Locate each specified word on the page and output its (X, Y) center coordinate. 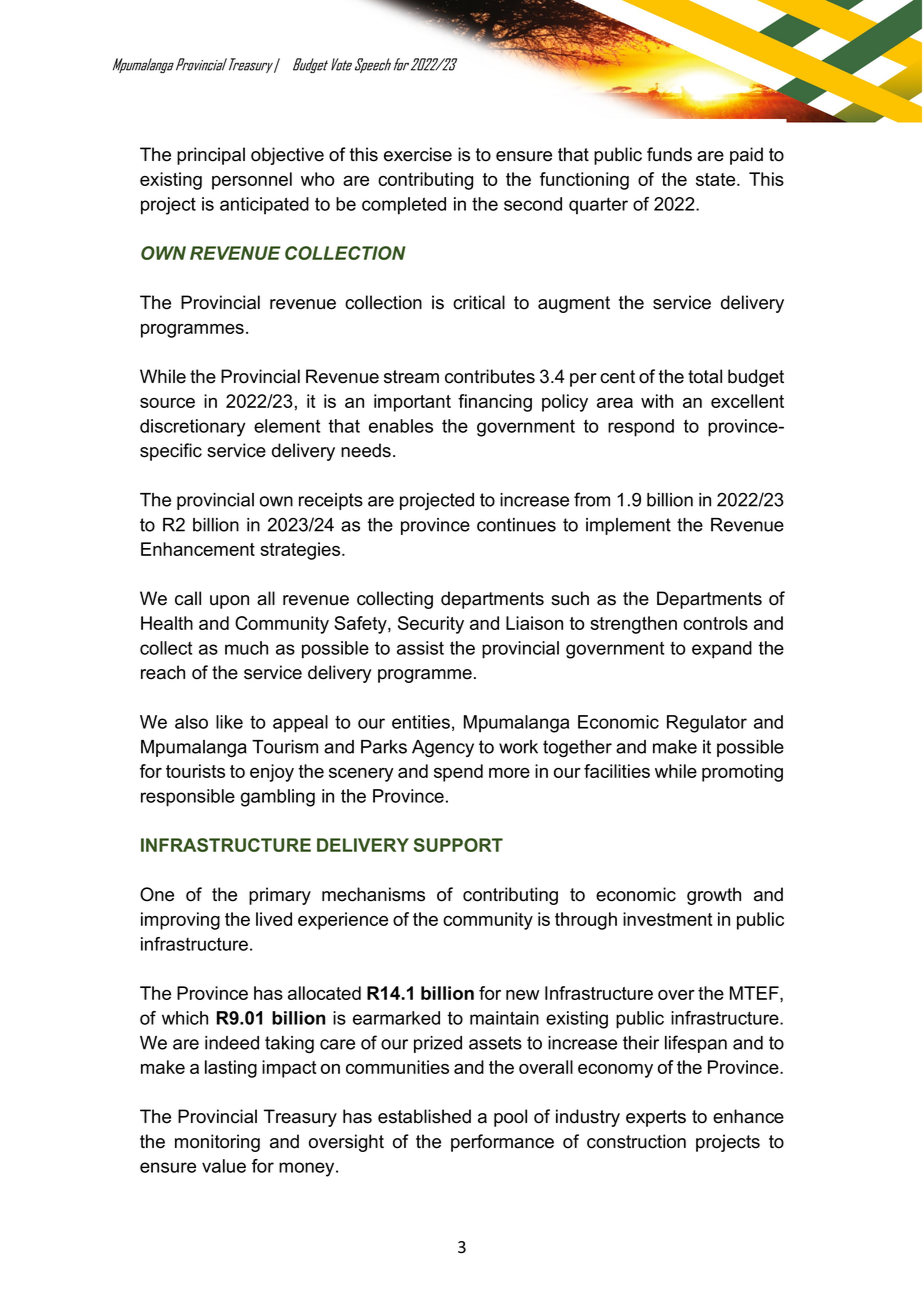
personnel (252, 181)
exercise (418, 154)
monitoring (217, 1143)
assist (420, 648)
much (246, 648)
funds (669, 154)
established (424, 1116)
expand (722, 650)
